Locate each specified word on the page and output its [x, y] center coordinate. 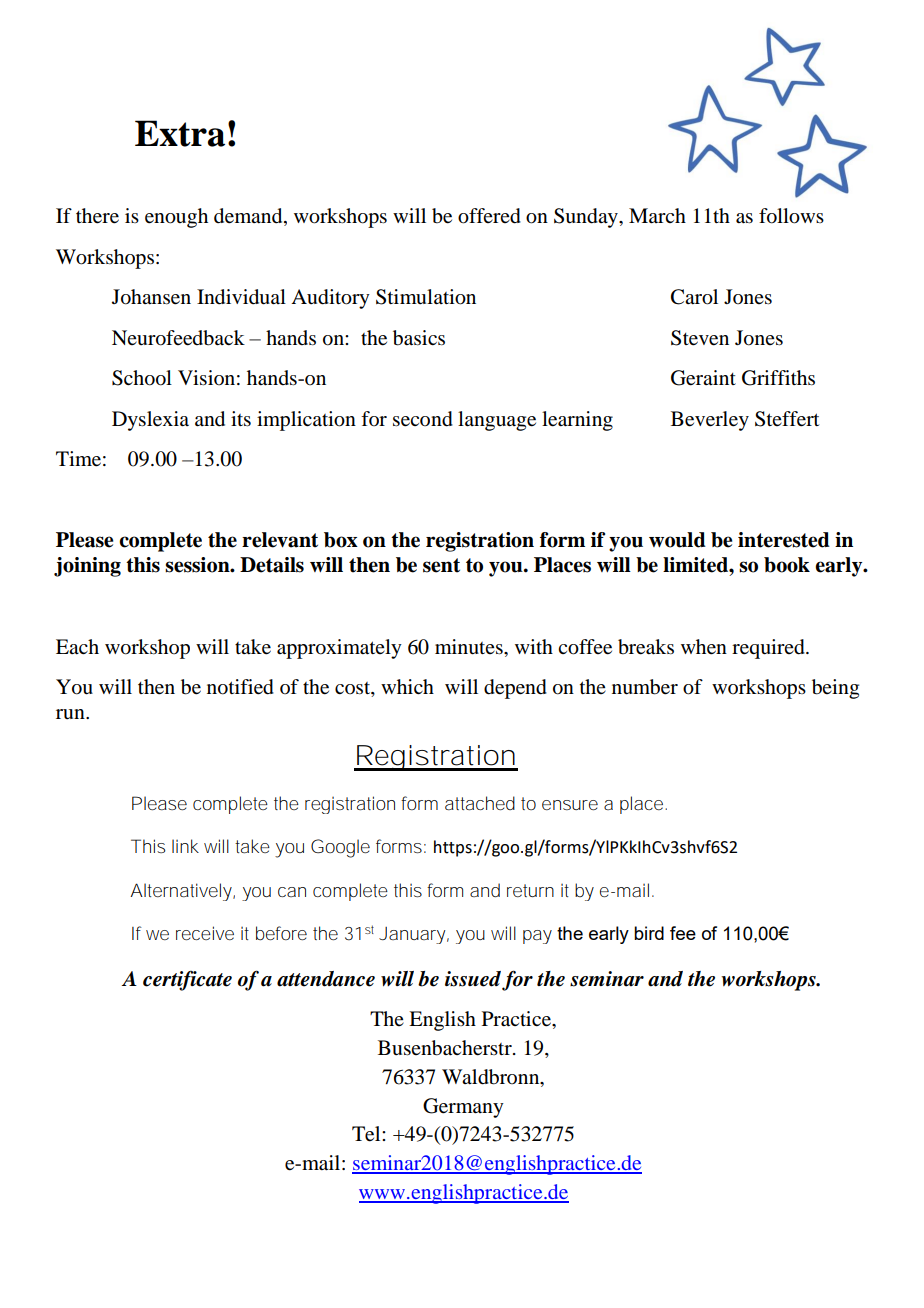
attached [480, 803]
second [423, 419]
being [835, 689]
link [185, 846]
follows [791, 216]
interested [784, 540]
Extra [180, 133]
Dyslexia [150, 421]
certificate [187, 981]
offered [489, 216]
